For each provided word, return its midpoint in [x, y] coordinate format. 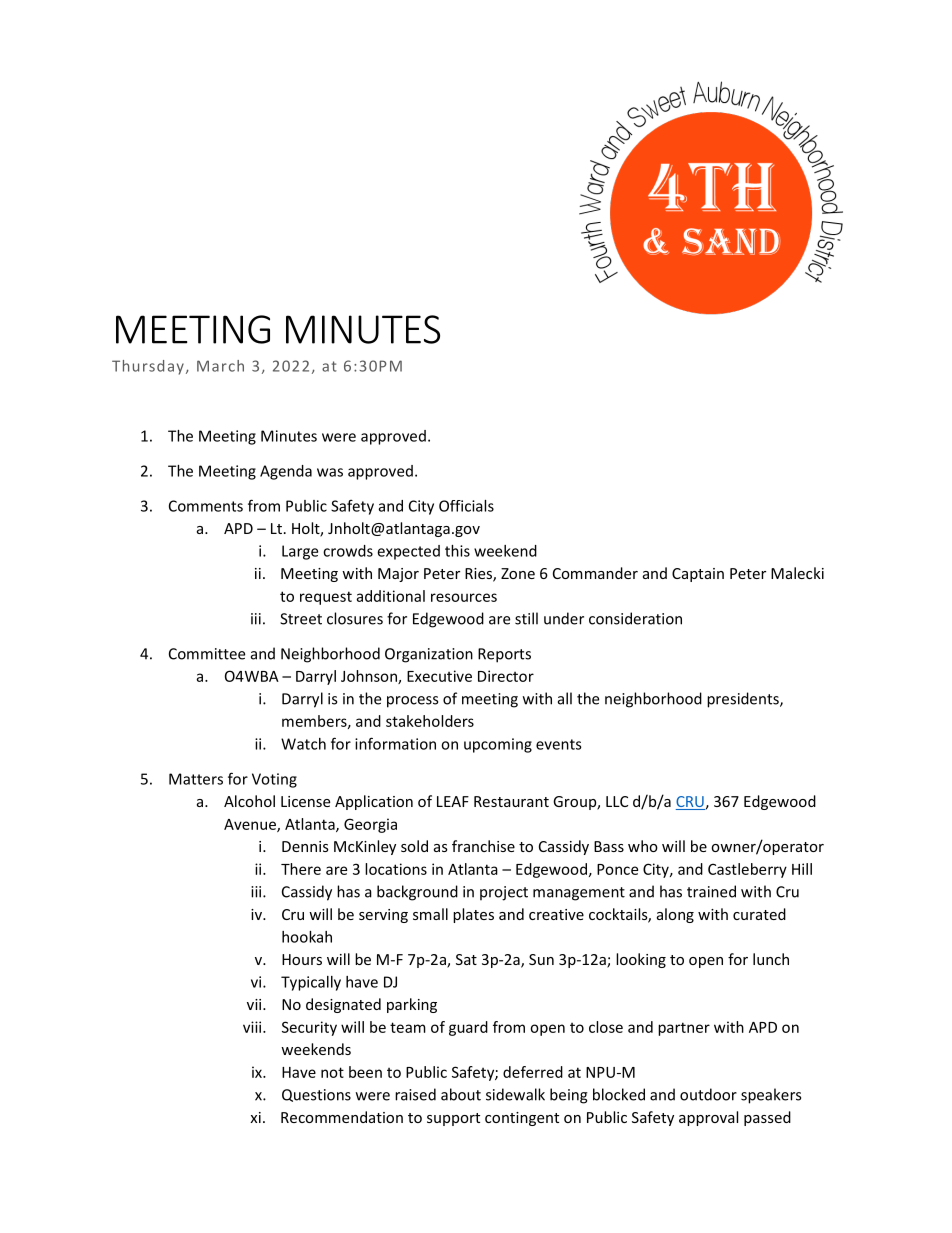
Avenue [251, 825]
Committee [207, 654]
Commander [595, 573]
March [220, 366]
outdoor [708, 1094]
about [461, 1094]
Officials [466, 506]
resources [464, 597]
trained [711, 891]
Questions [316, 1095]
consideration [635, 618]
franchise [483, 846]
